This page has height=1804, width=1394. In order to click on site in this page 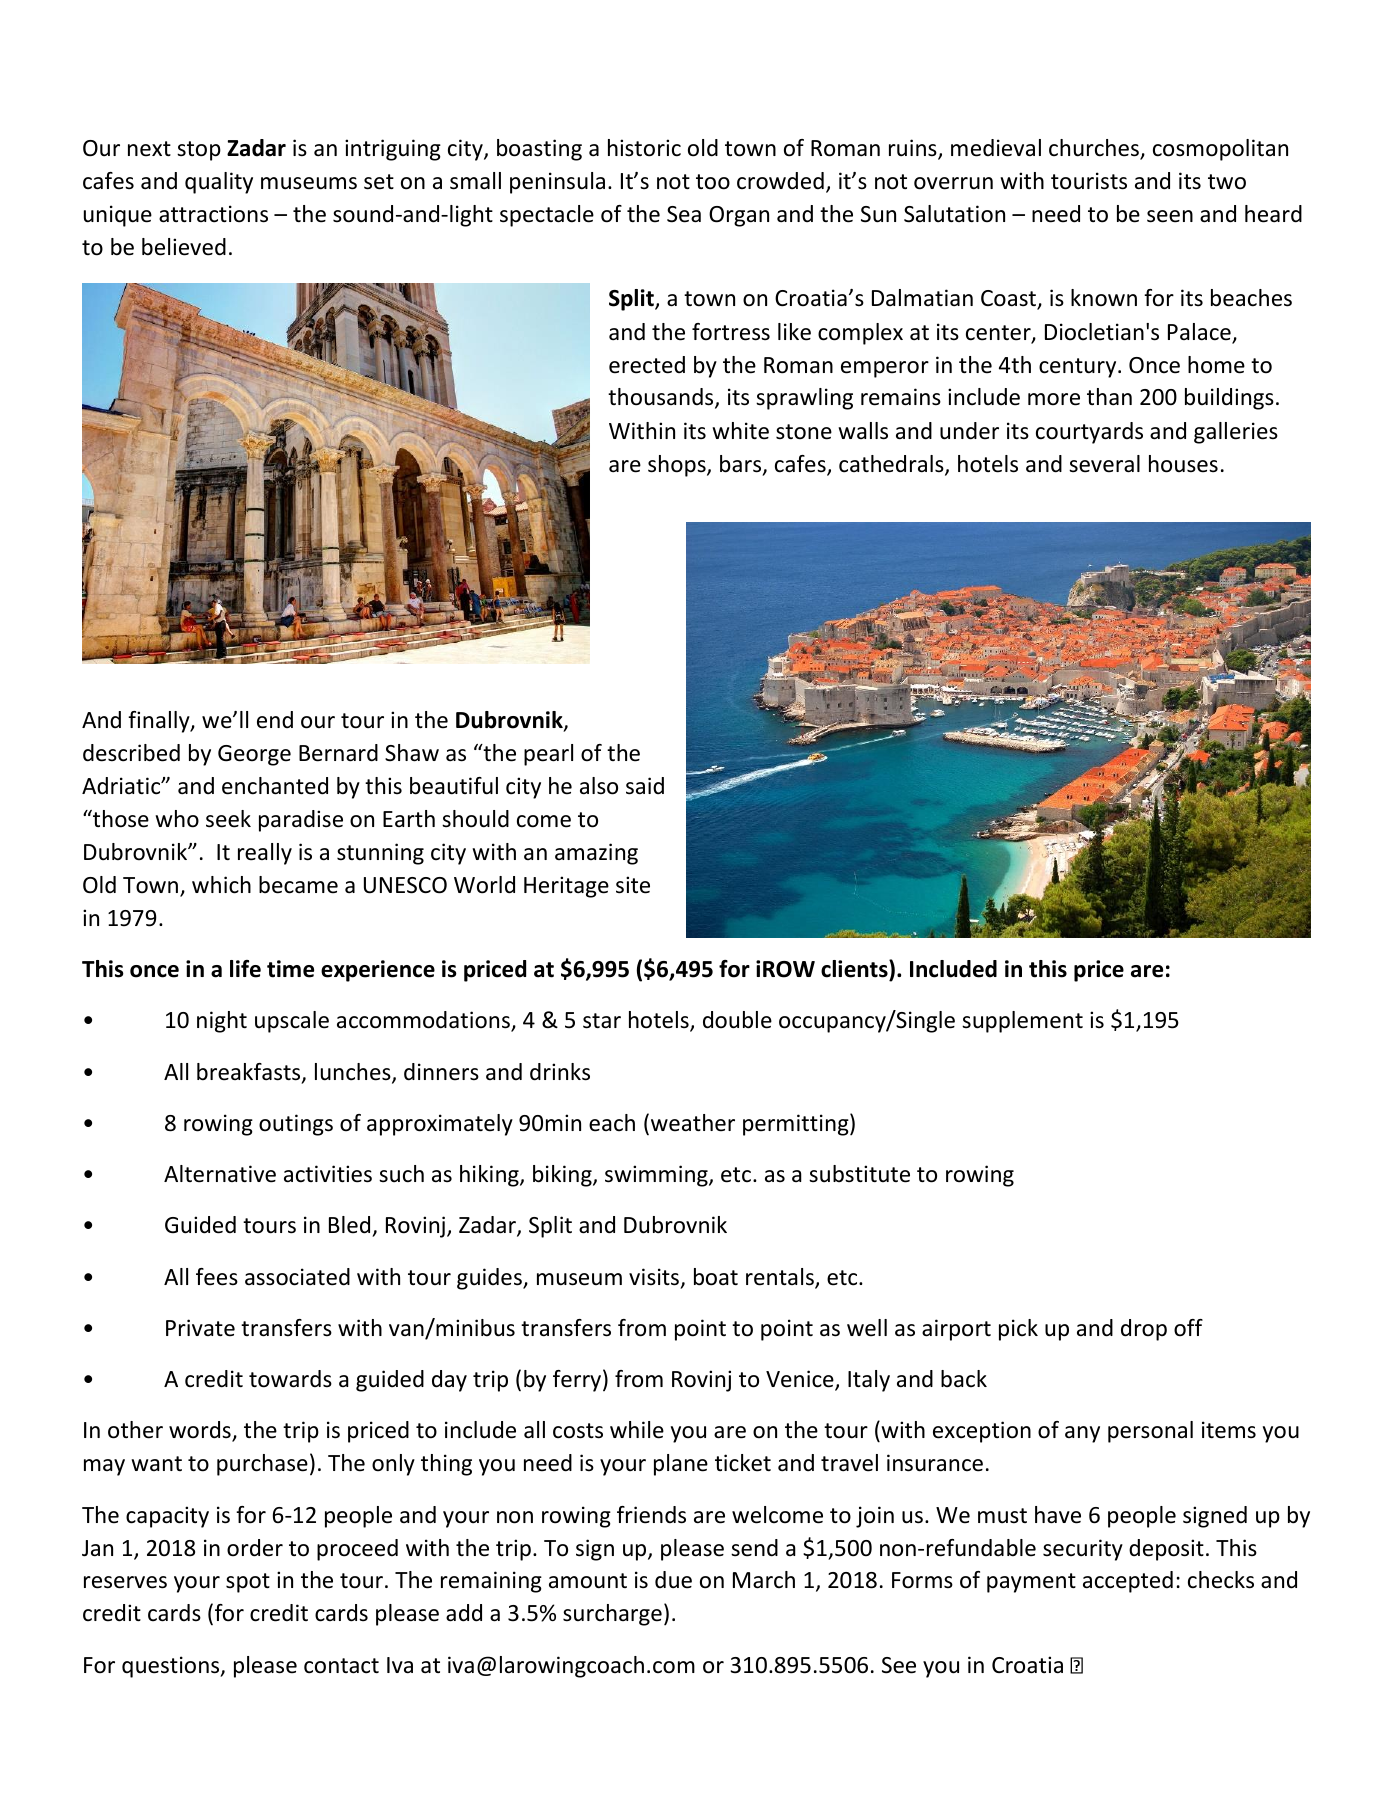, I will do `click(633, 885)`.
